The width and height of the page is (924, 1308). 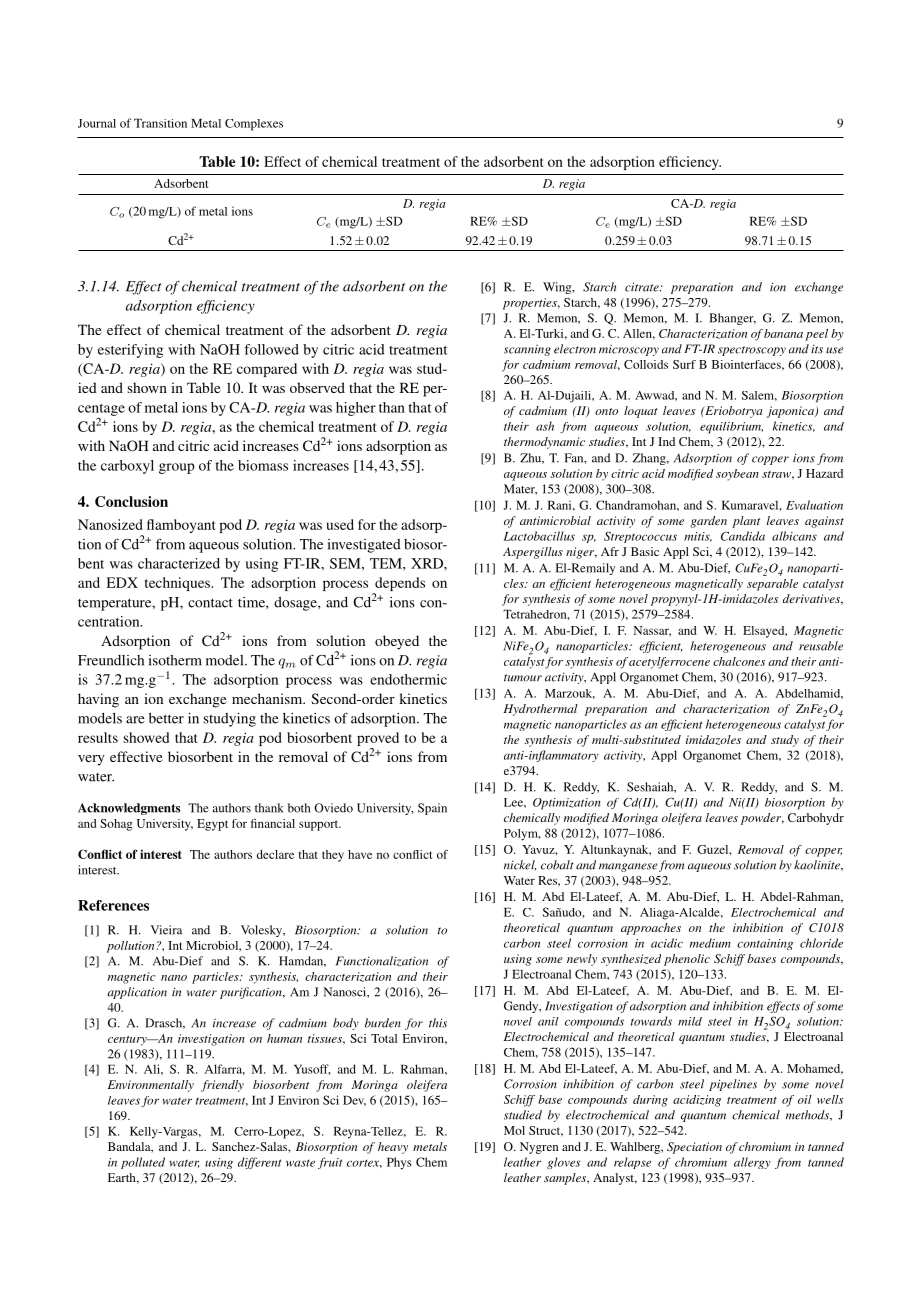 I want to click on Candida, so click(x=743, y=536).
